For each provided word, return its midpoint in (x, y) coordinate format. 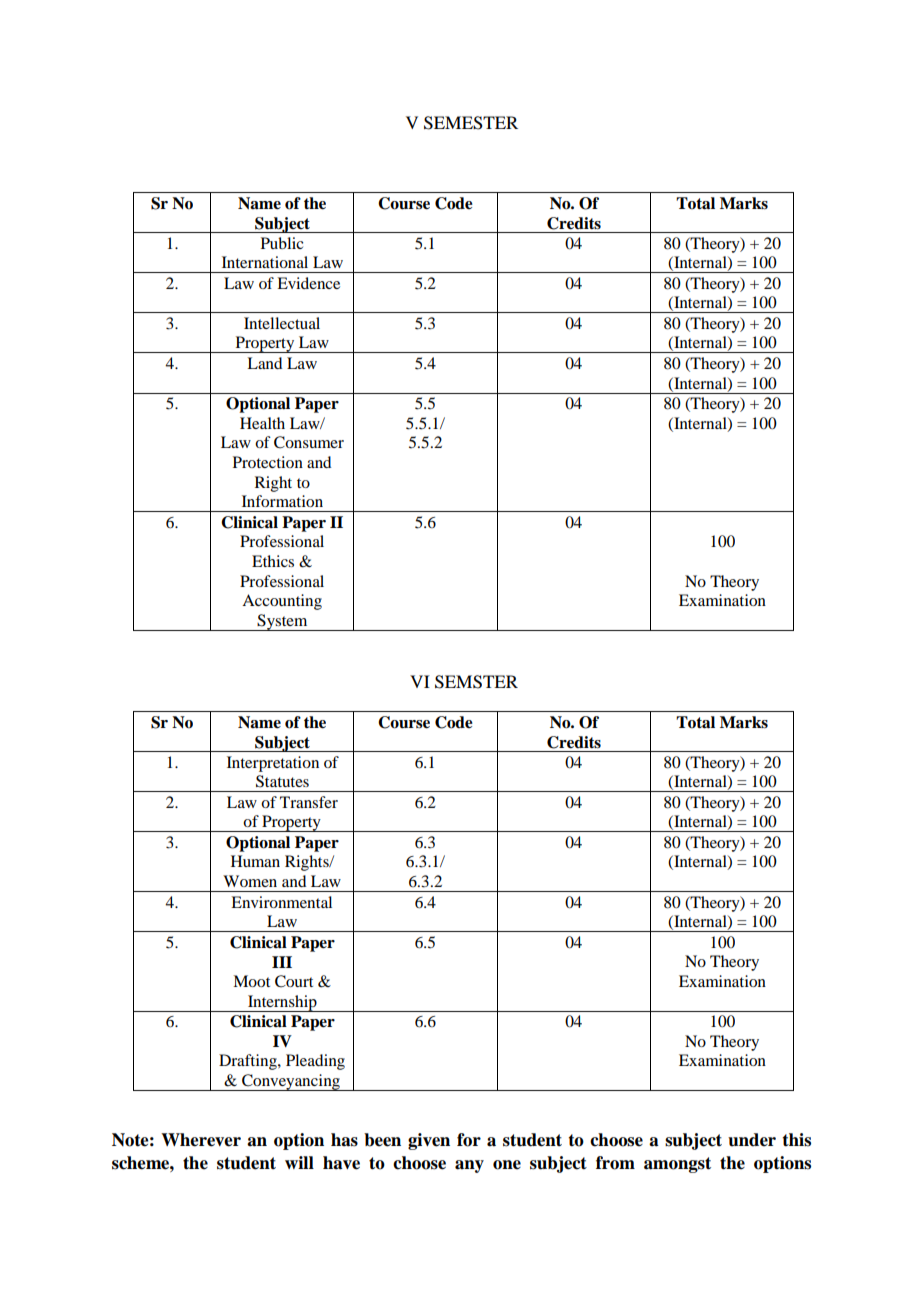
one (507, 1165)
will (299, 1162)
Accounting (282, 602)
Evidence (308, 283)
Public (282, 243)
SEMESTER (471, 123)
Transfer (309, 802)
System (282, 622)
